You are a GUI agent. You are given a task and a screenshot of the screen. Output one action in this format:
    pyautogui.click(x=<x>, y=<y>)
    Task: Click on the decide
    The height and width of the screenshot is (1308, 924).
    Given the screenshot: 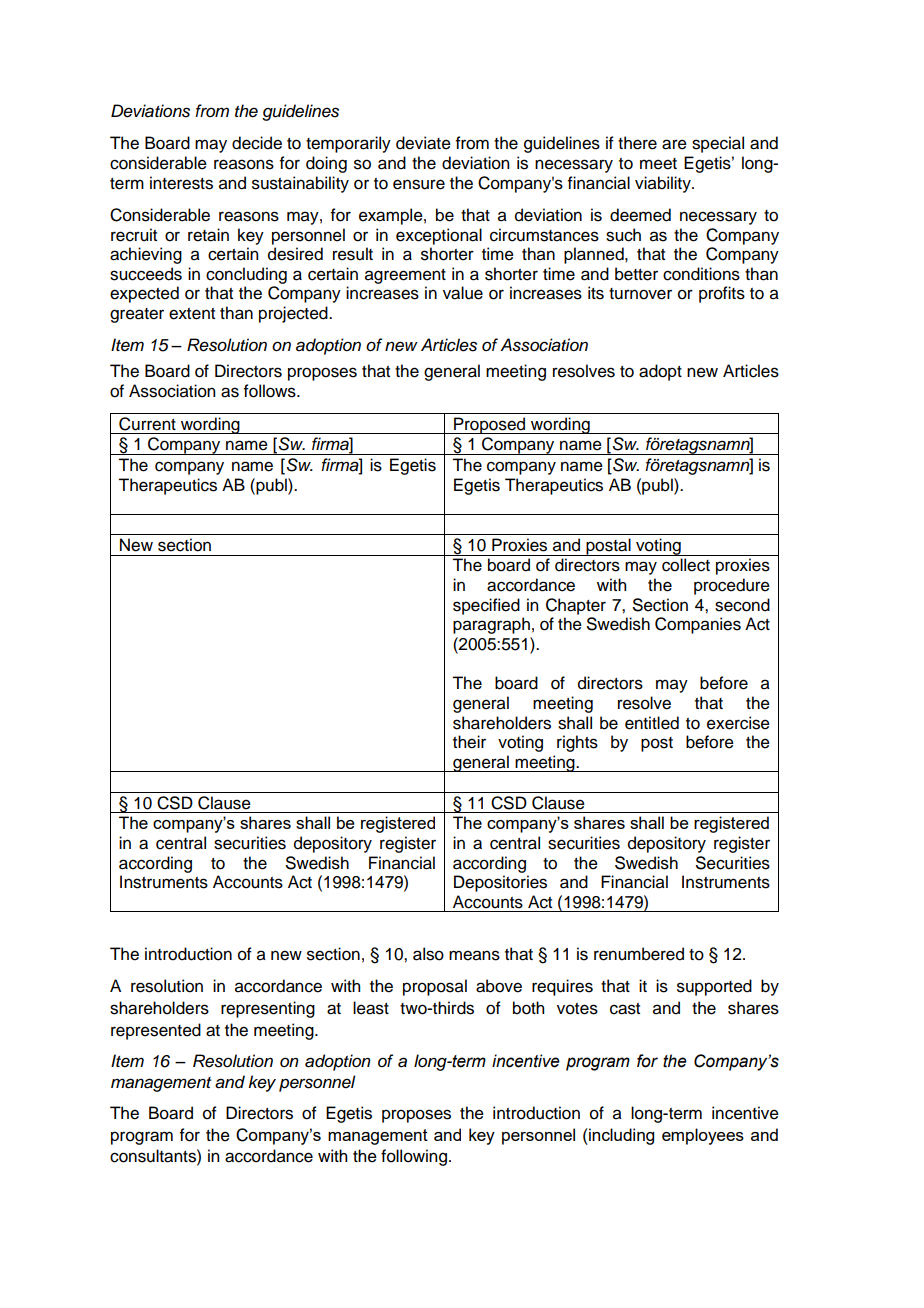 What is the action you would take?
    pyautogui.click(x=257, y=143)
